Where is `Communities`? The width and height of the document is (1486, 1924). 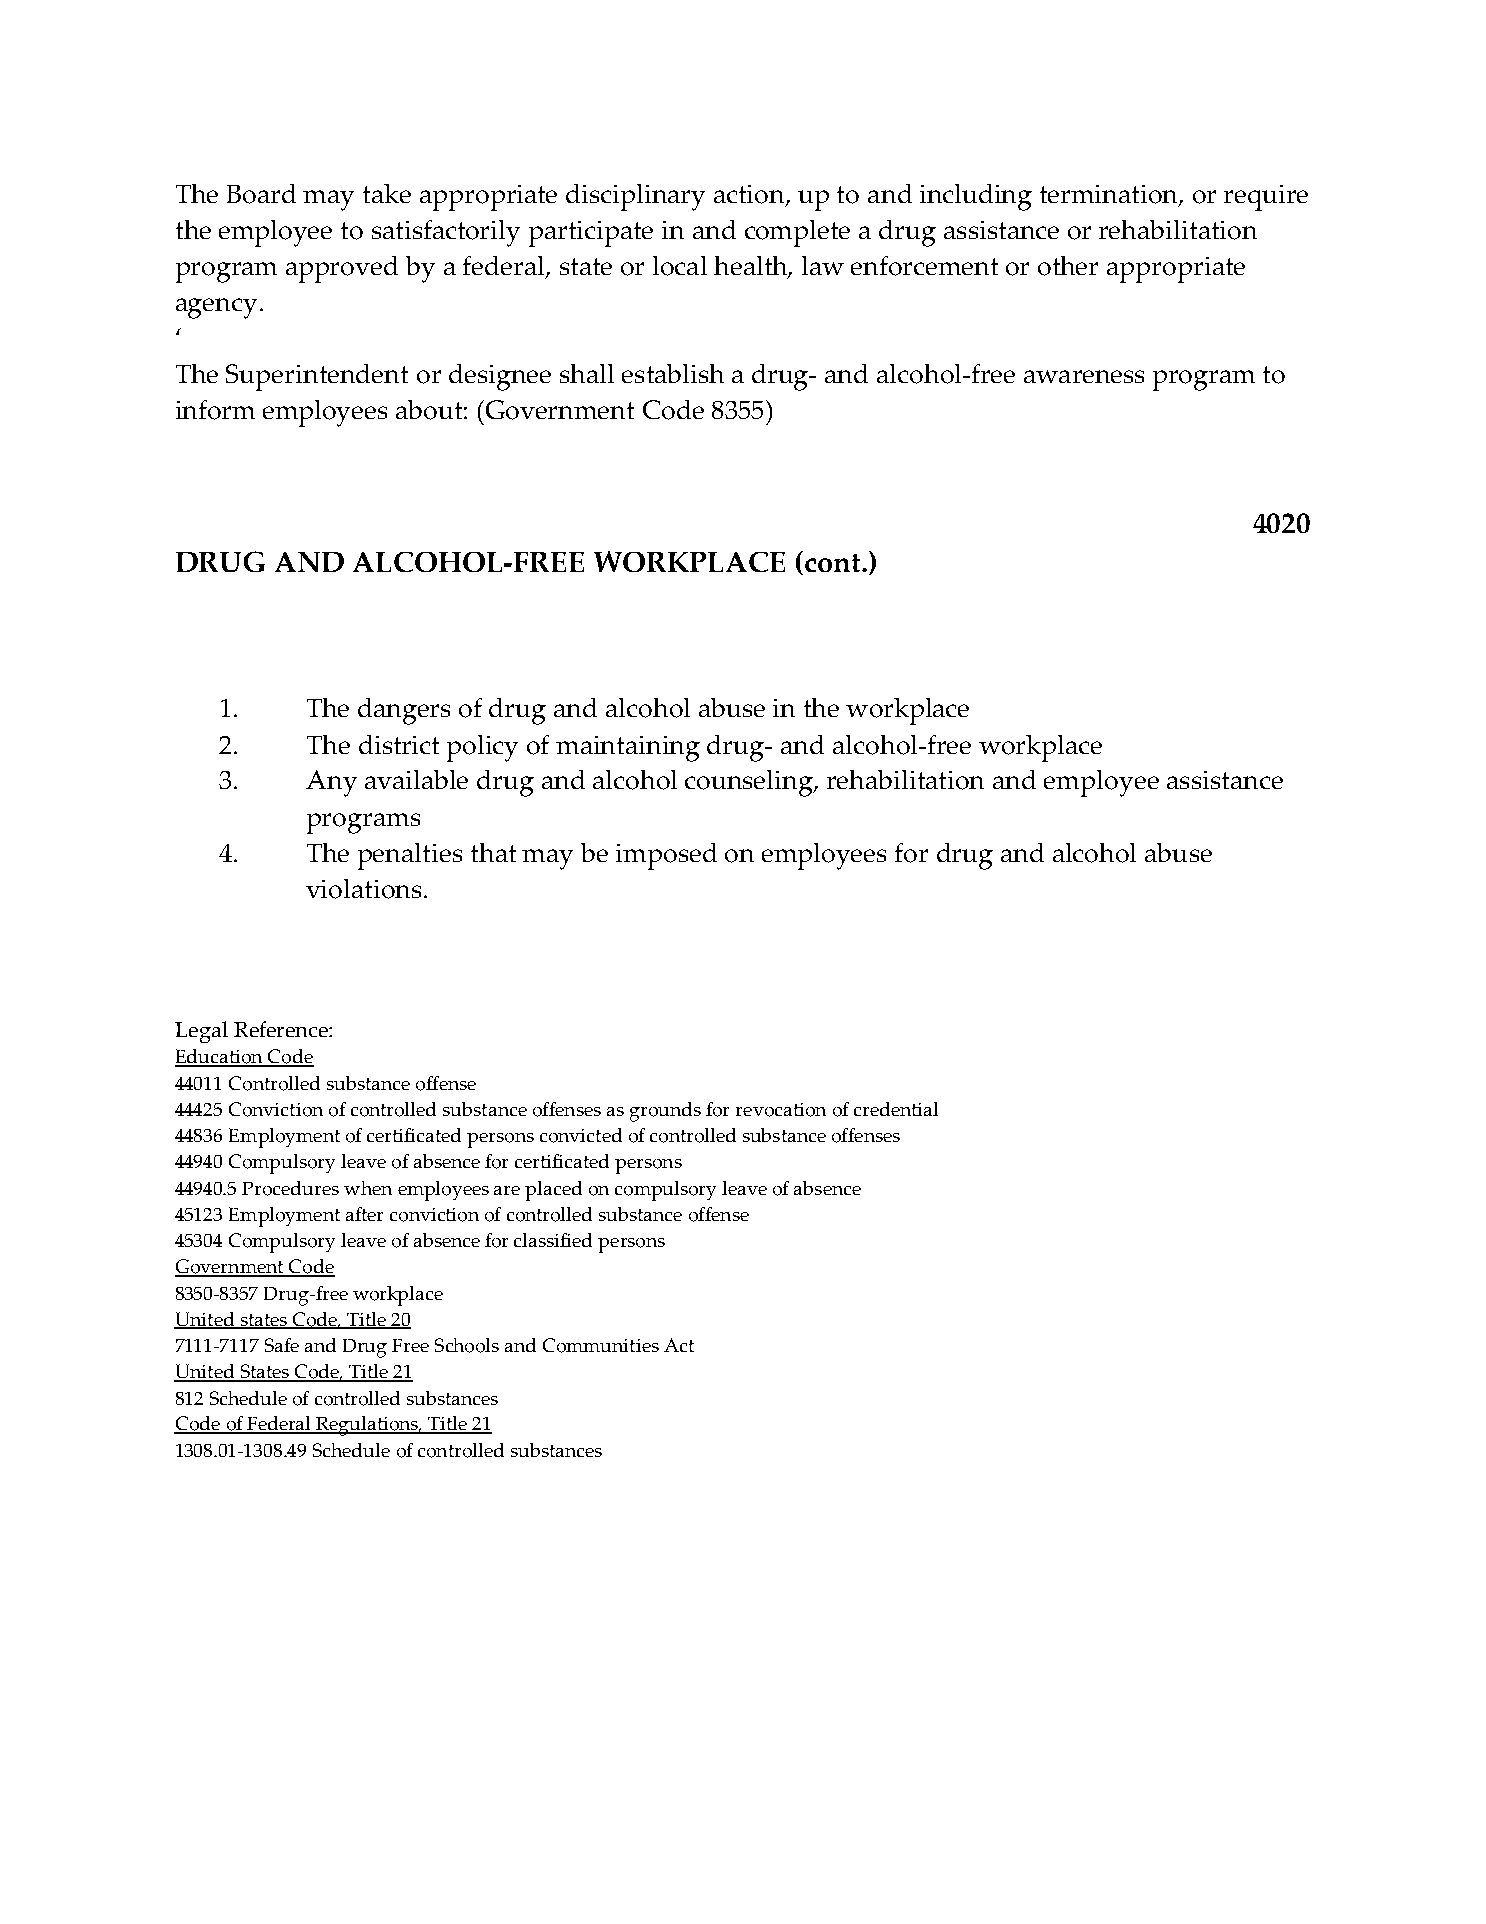 Communities is located at coordinates (601, 1345).
